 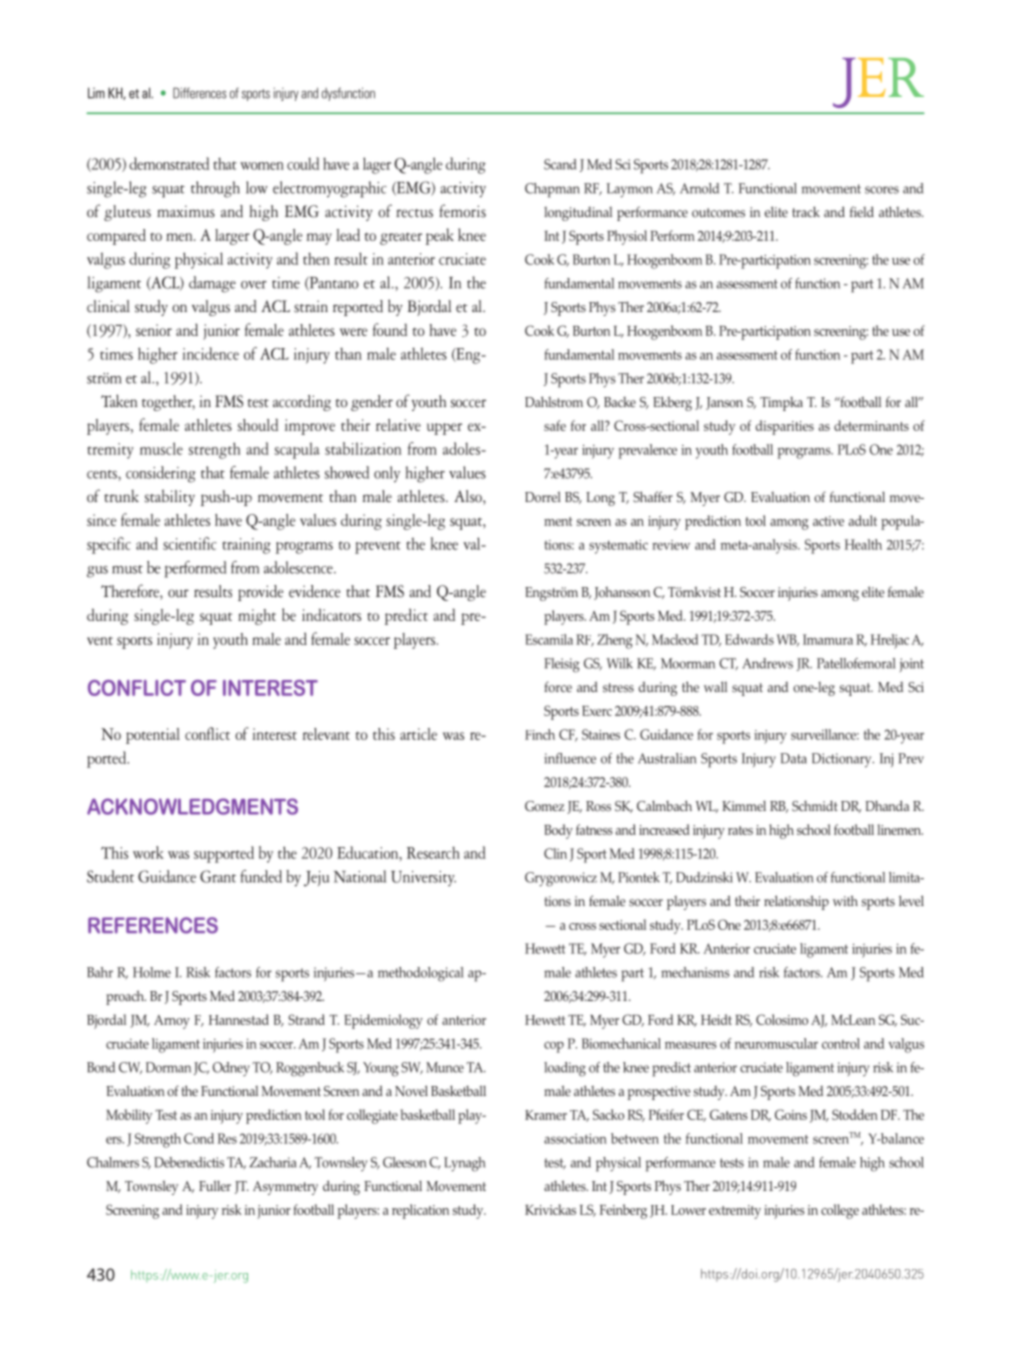 I want to click on association, so click(x=575, y=1139).
